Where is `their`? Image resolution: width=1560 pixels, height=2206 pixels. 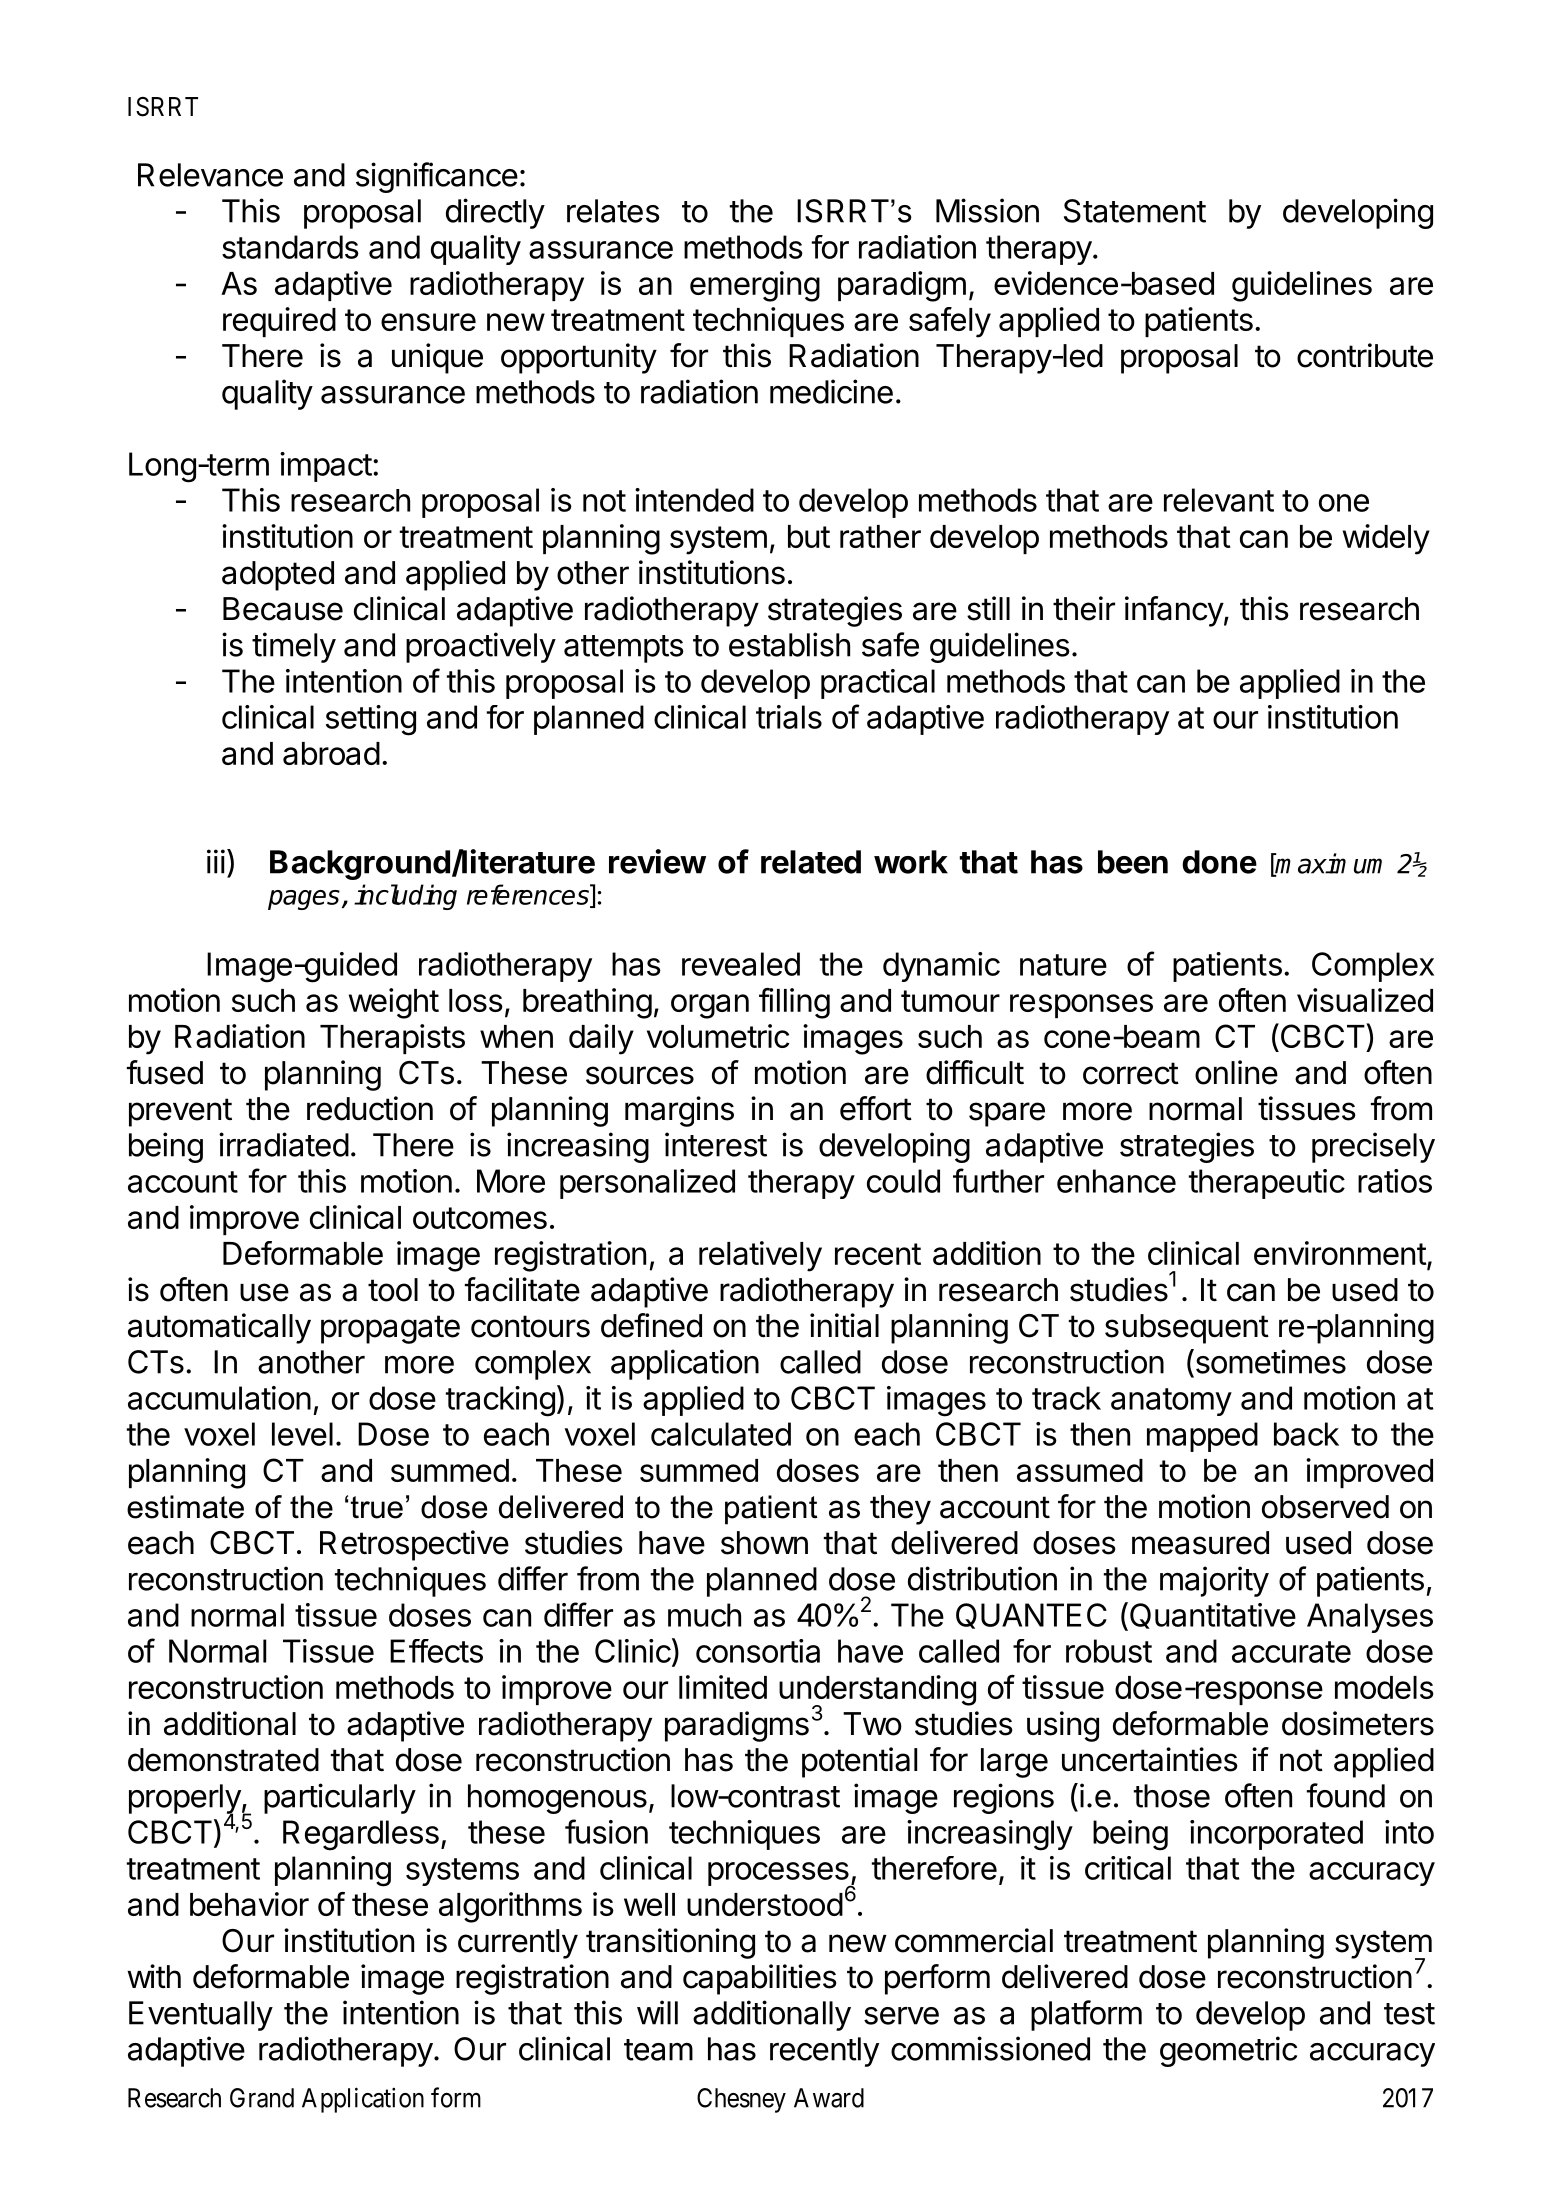
their is located at coordinates (1084, 608).
